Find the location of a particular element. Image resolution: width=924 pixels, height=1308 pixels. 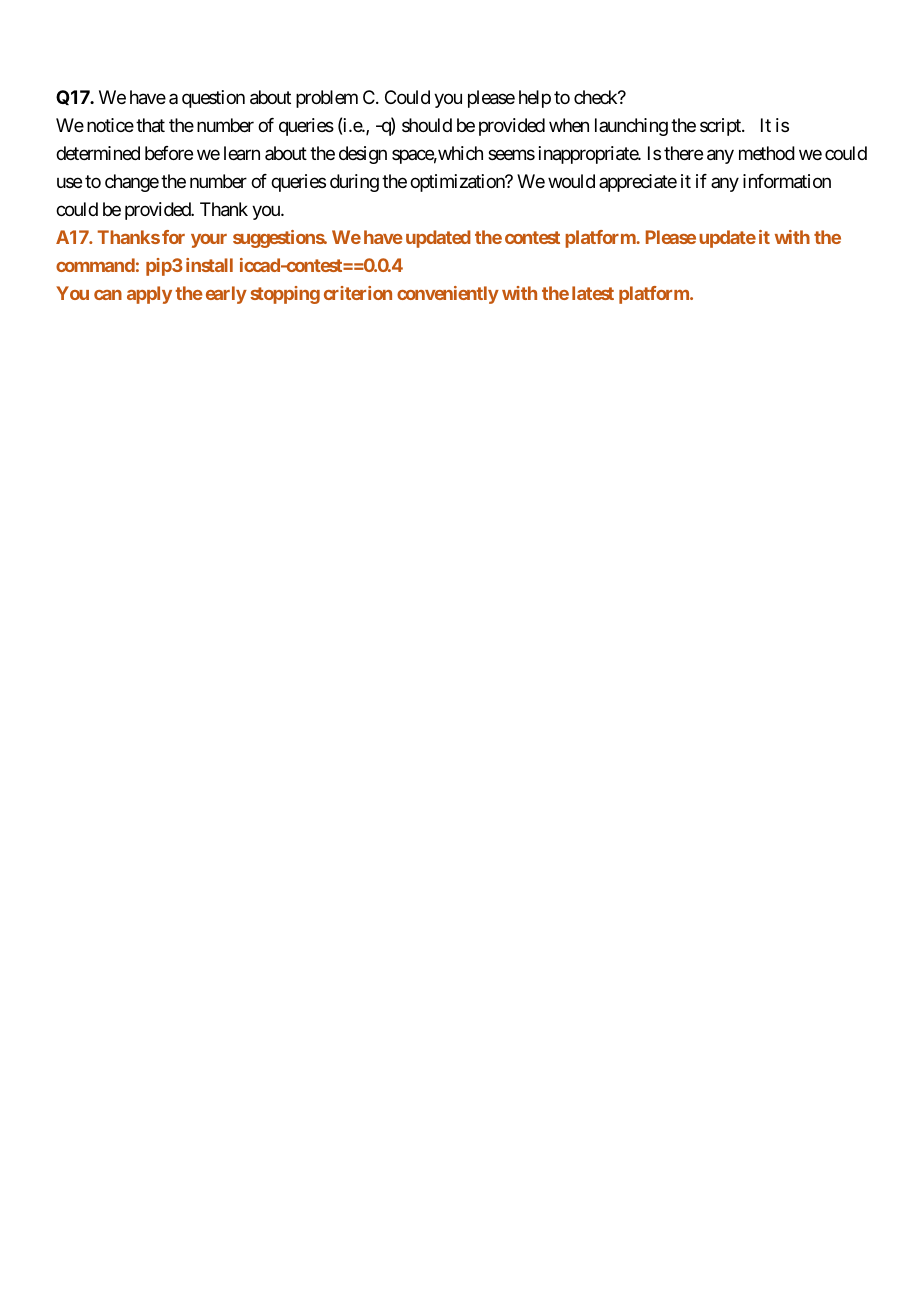

problem is located at coordinates (327, 99).
